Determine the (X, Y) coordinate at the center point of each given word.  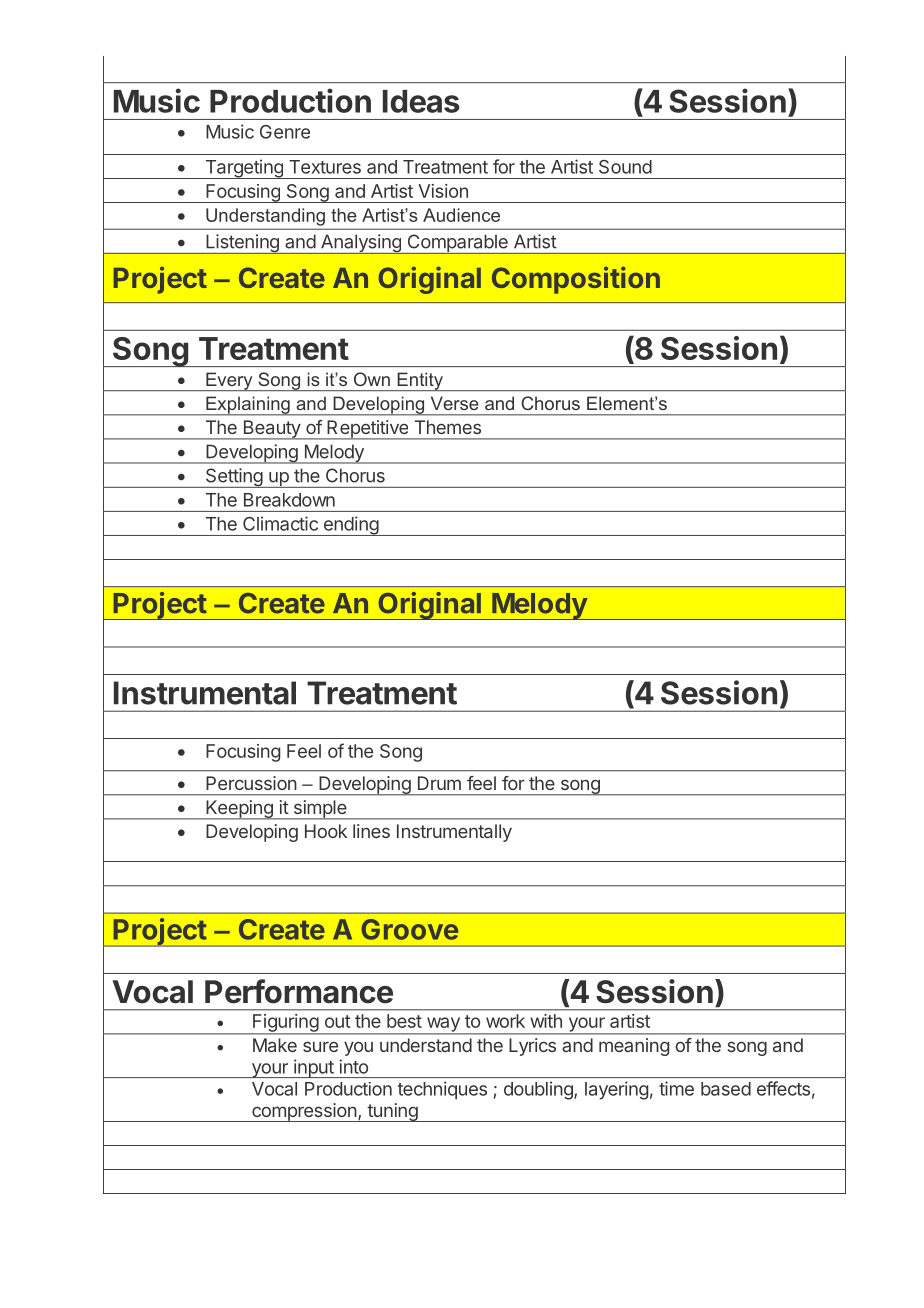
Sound (625, 167)
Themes (448, 427)
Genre (285, 132)
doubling (539, 1090)
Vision (443, 191)
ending (350, 526)
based (726, 1089)
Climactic (280, 523)
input (313, 1068)
